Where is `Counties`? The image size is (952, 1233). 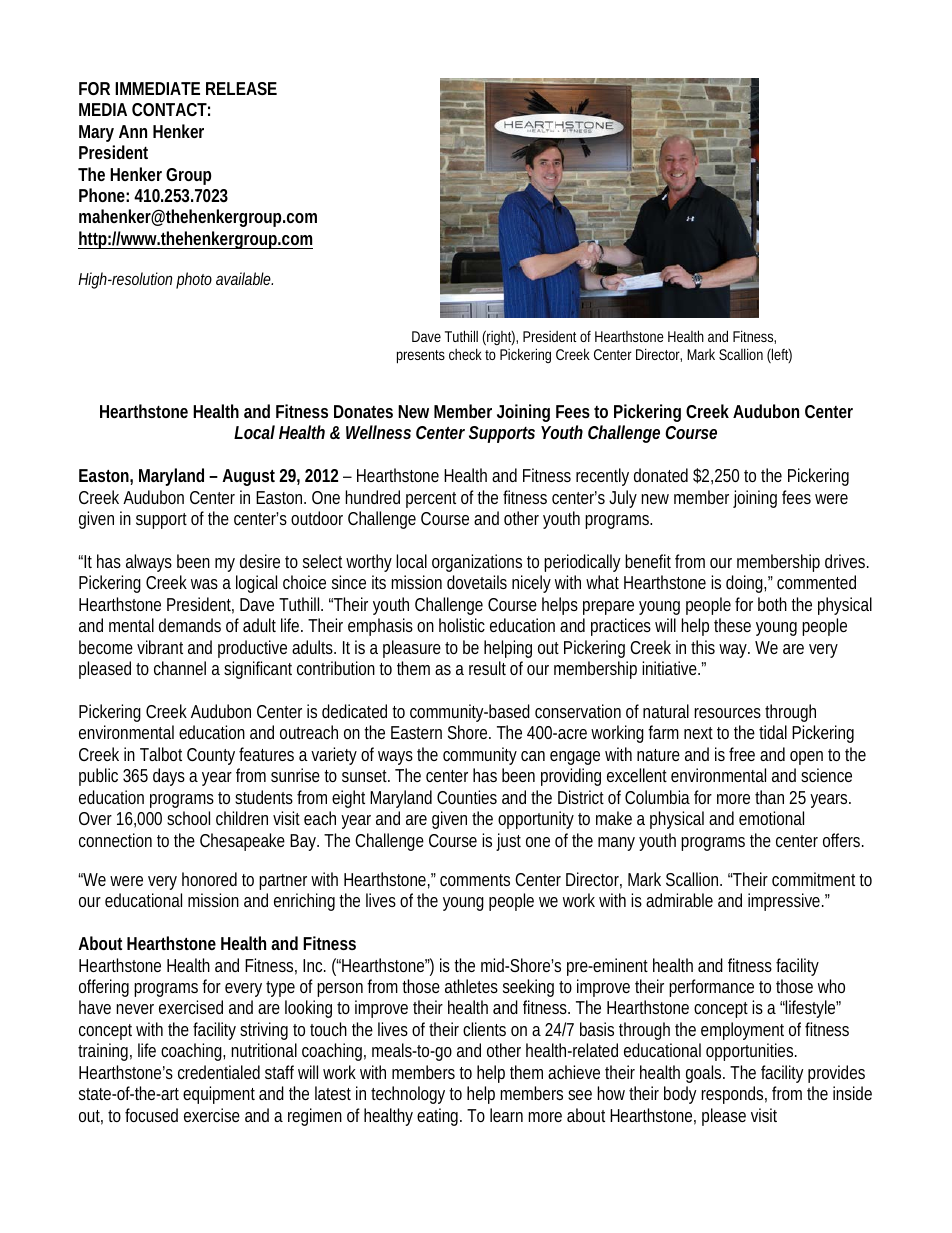 Counties is located at coordinates (467, 797).
